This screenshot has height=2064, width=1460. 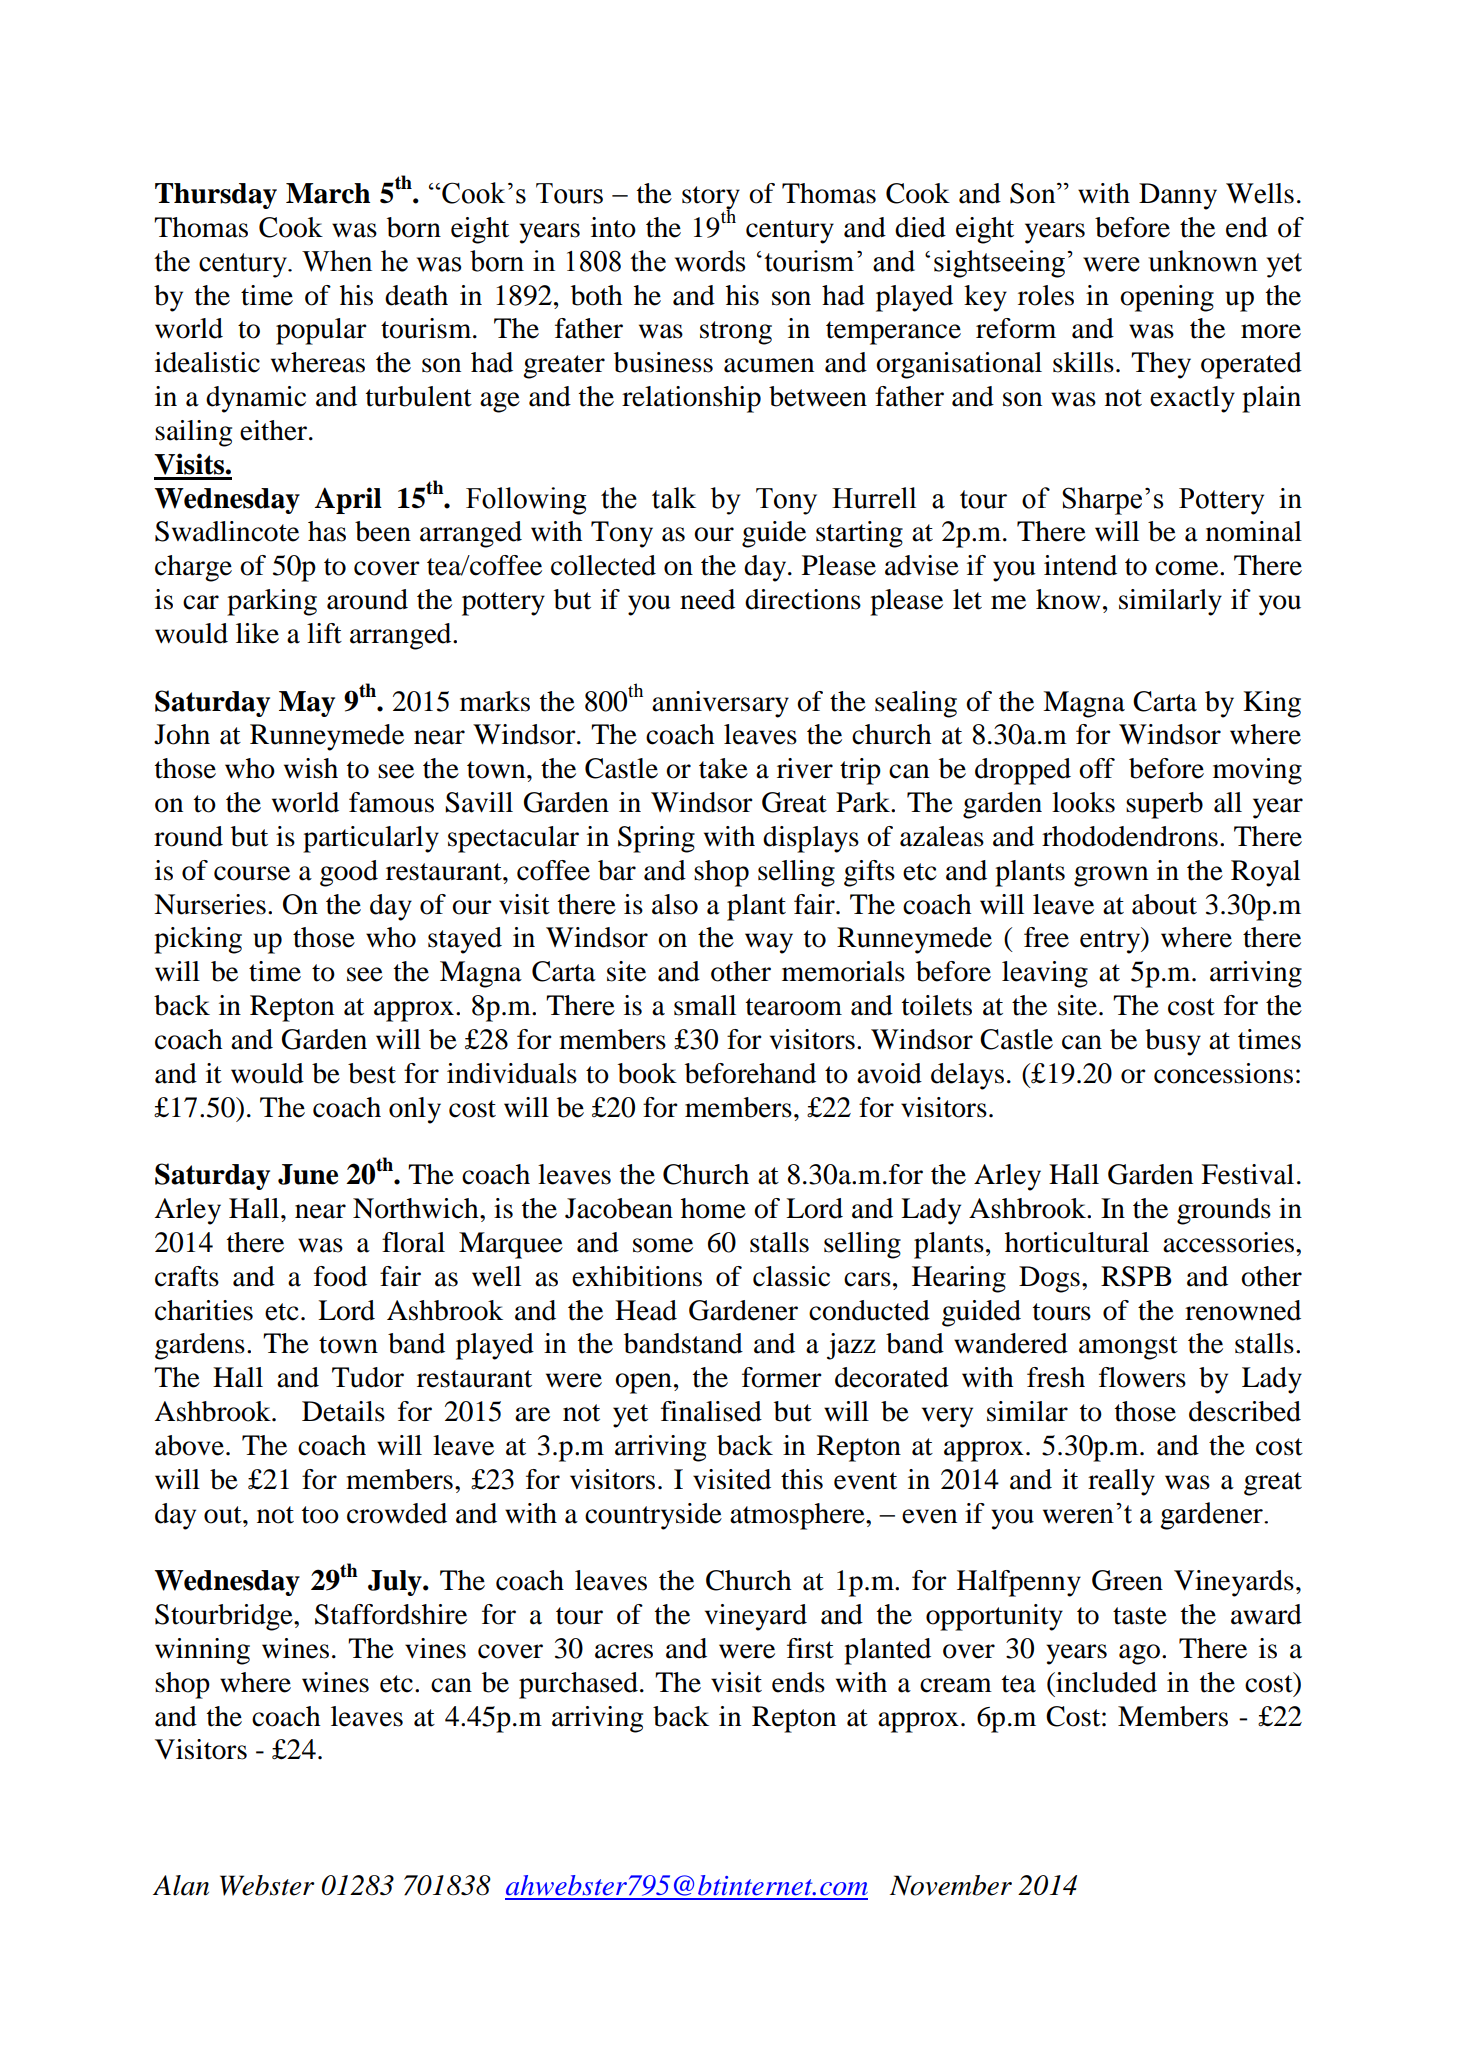 I want to click on Danny, so click(x=1178, y=196).
